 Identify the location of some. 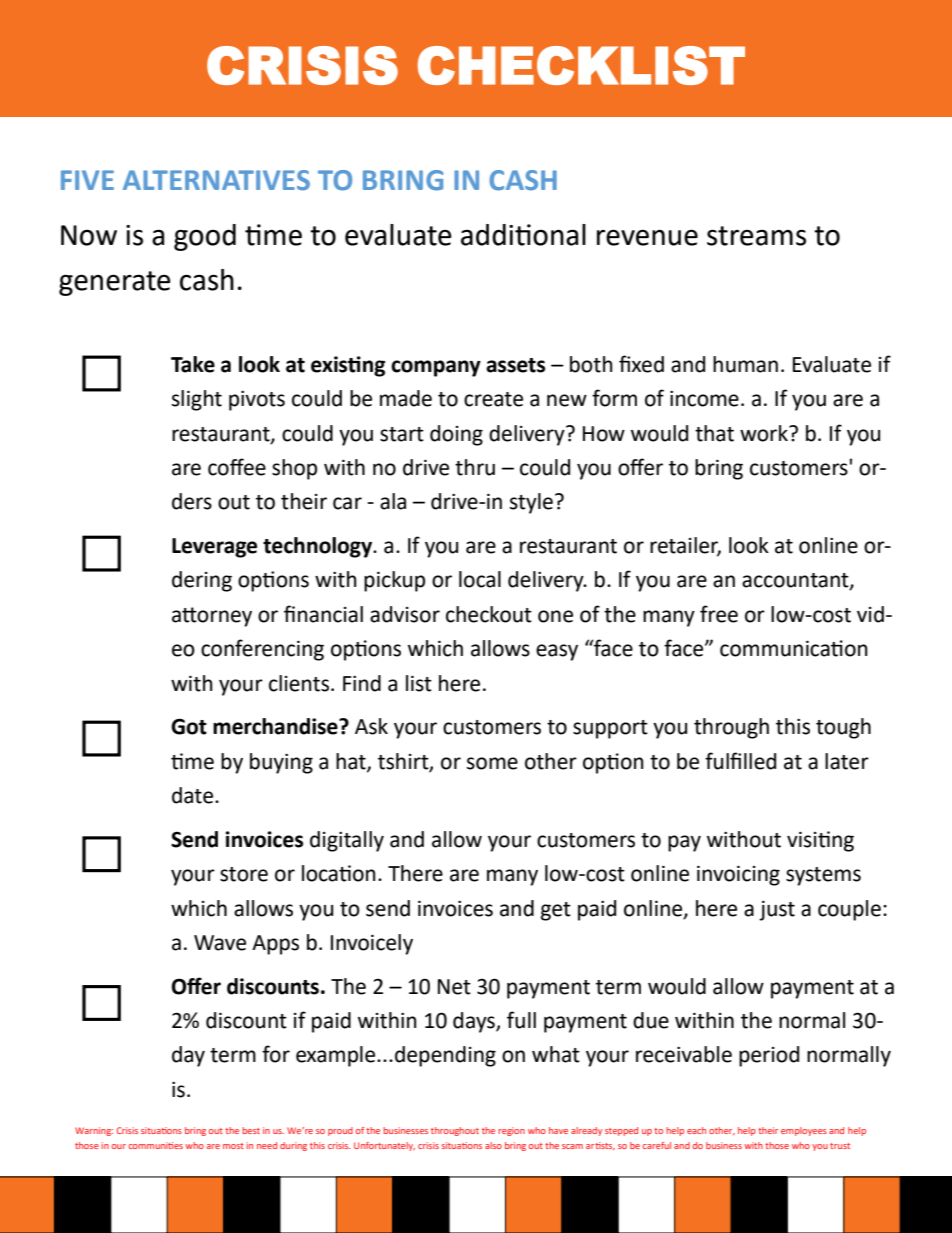
(492, 763).
